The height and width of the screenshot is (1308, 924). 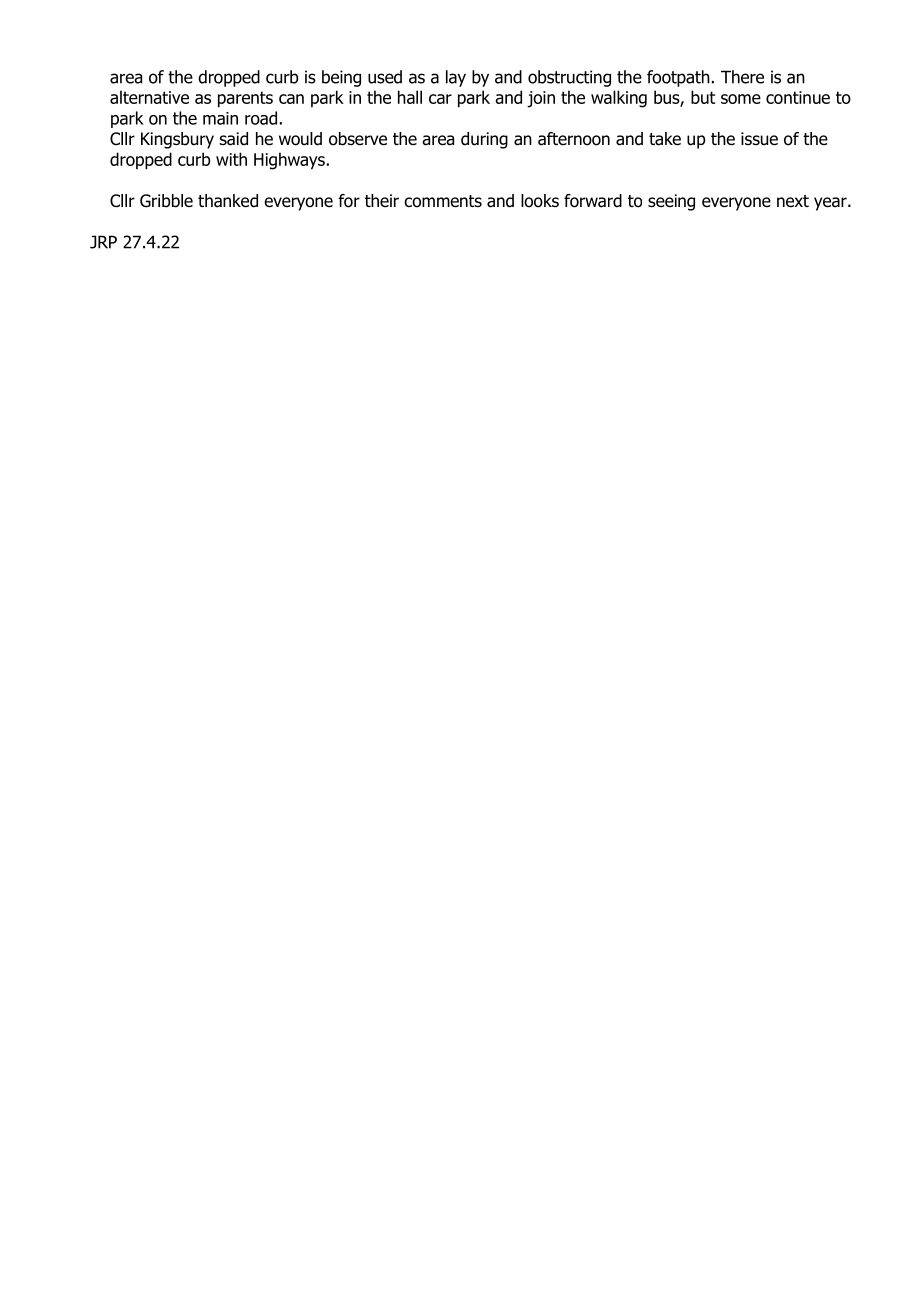 I want to click on during, so click(x=484, y=140).
